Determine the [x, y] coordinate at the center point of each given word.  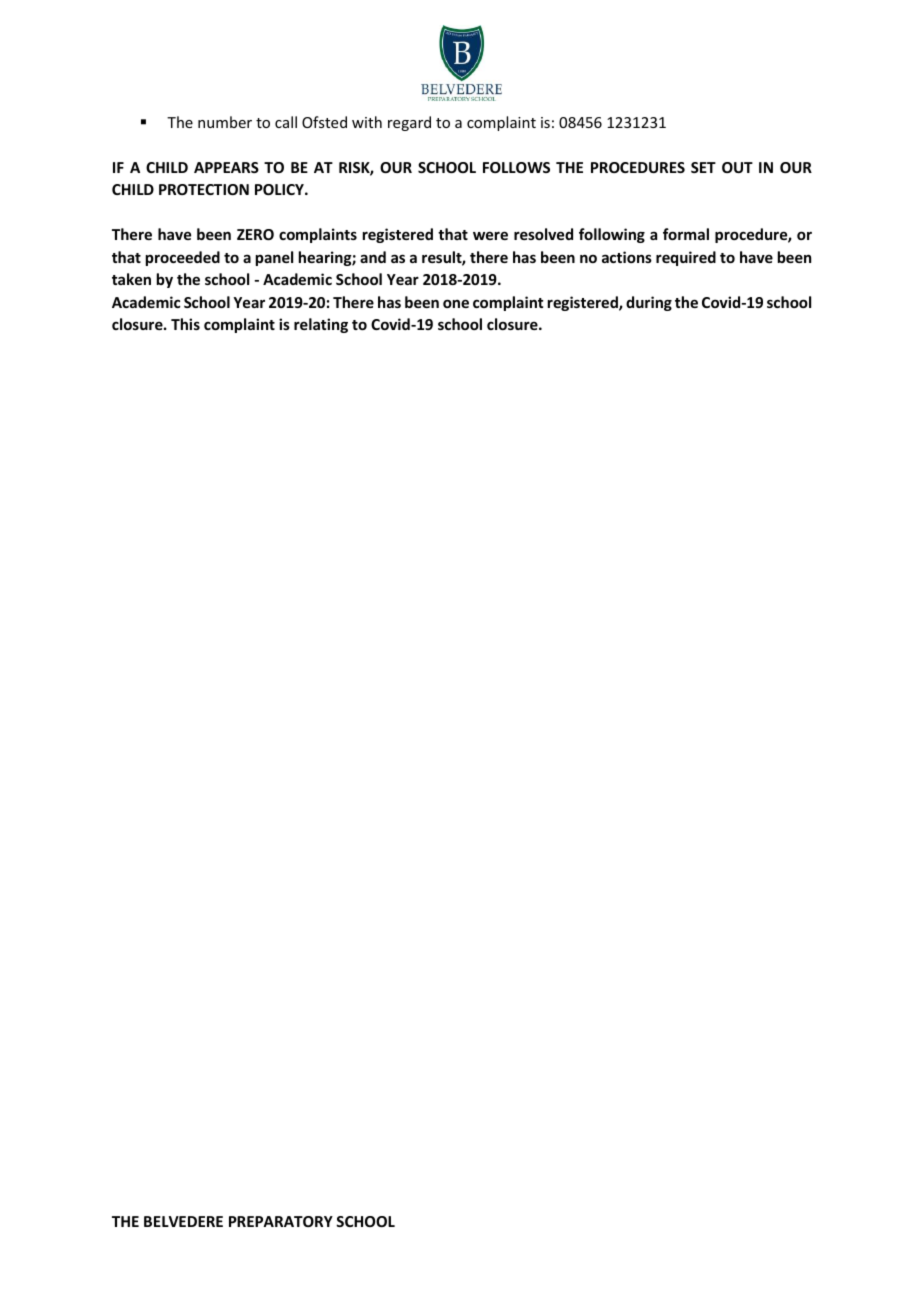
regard [409, 123]
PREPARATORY [281, 1221]
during [649, 303]
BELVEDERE [183, 1221]
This [185, 324]
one [456, 303]
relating [321, 325]
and [373, 257]
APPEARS [226, 167]
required [686, 258]
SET [703, 167]
